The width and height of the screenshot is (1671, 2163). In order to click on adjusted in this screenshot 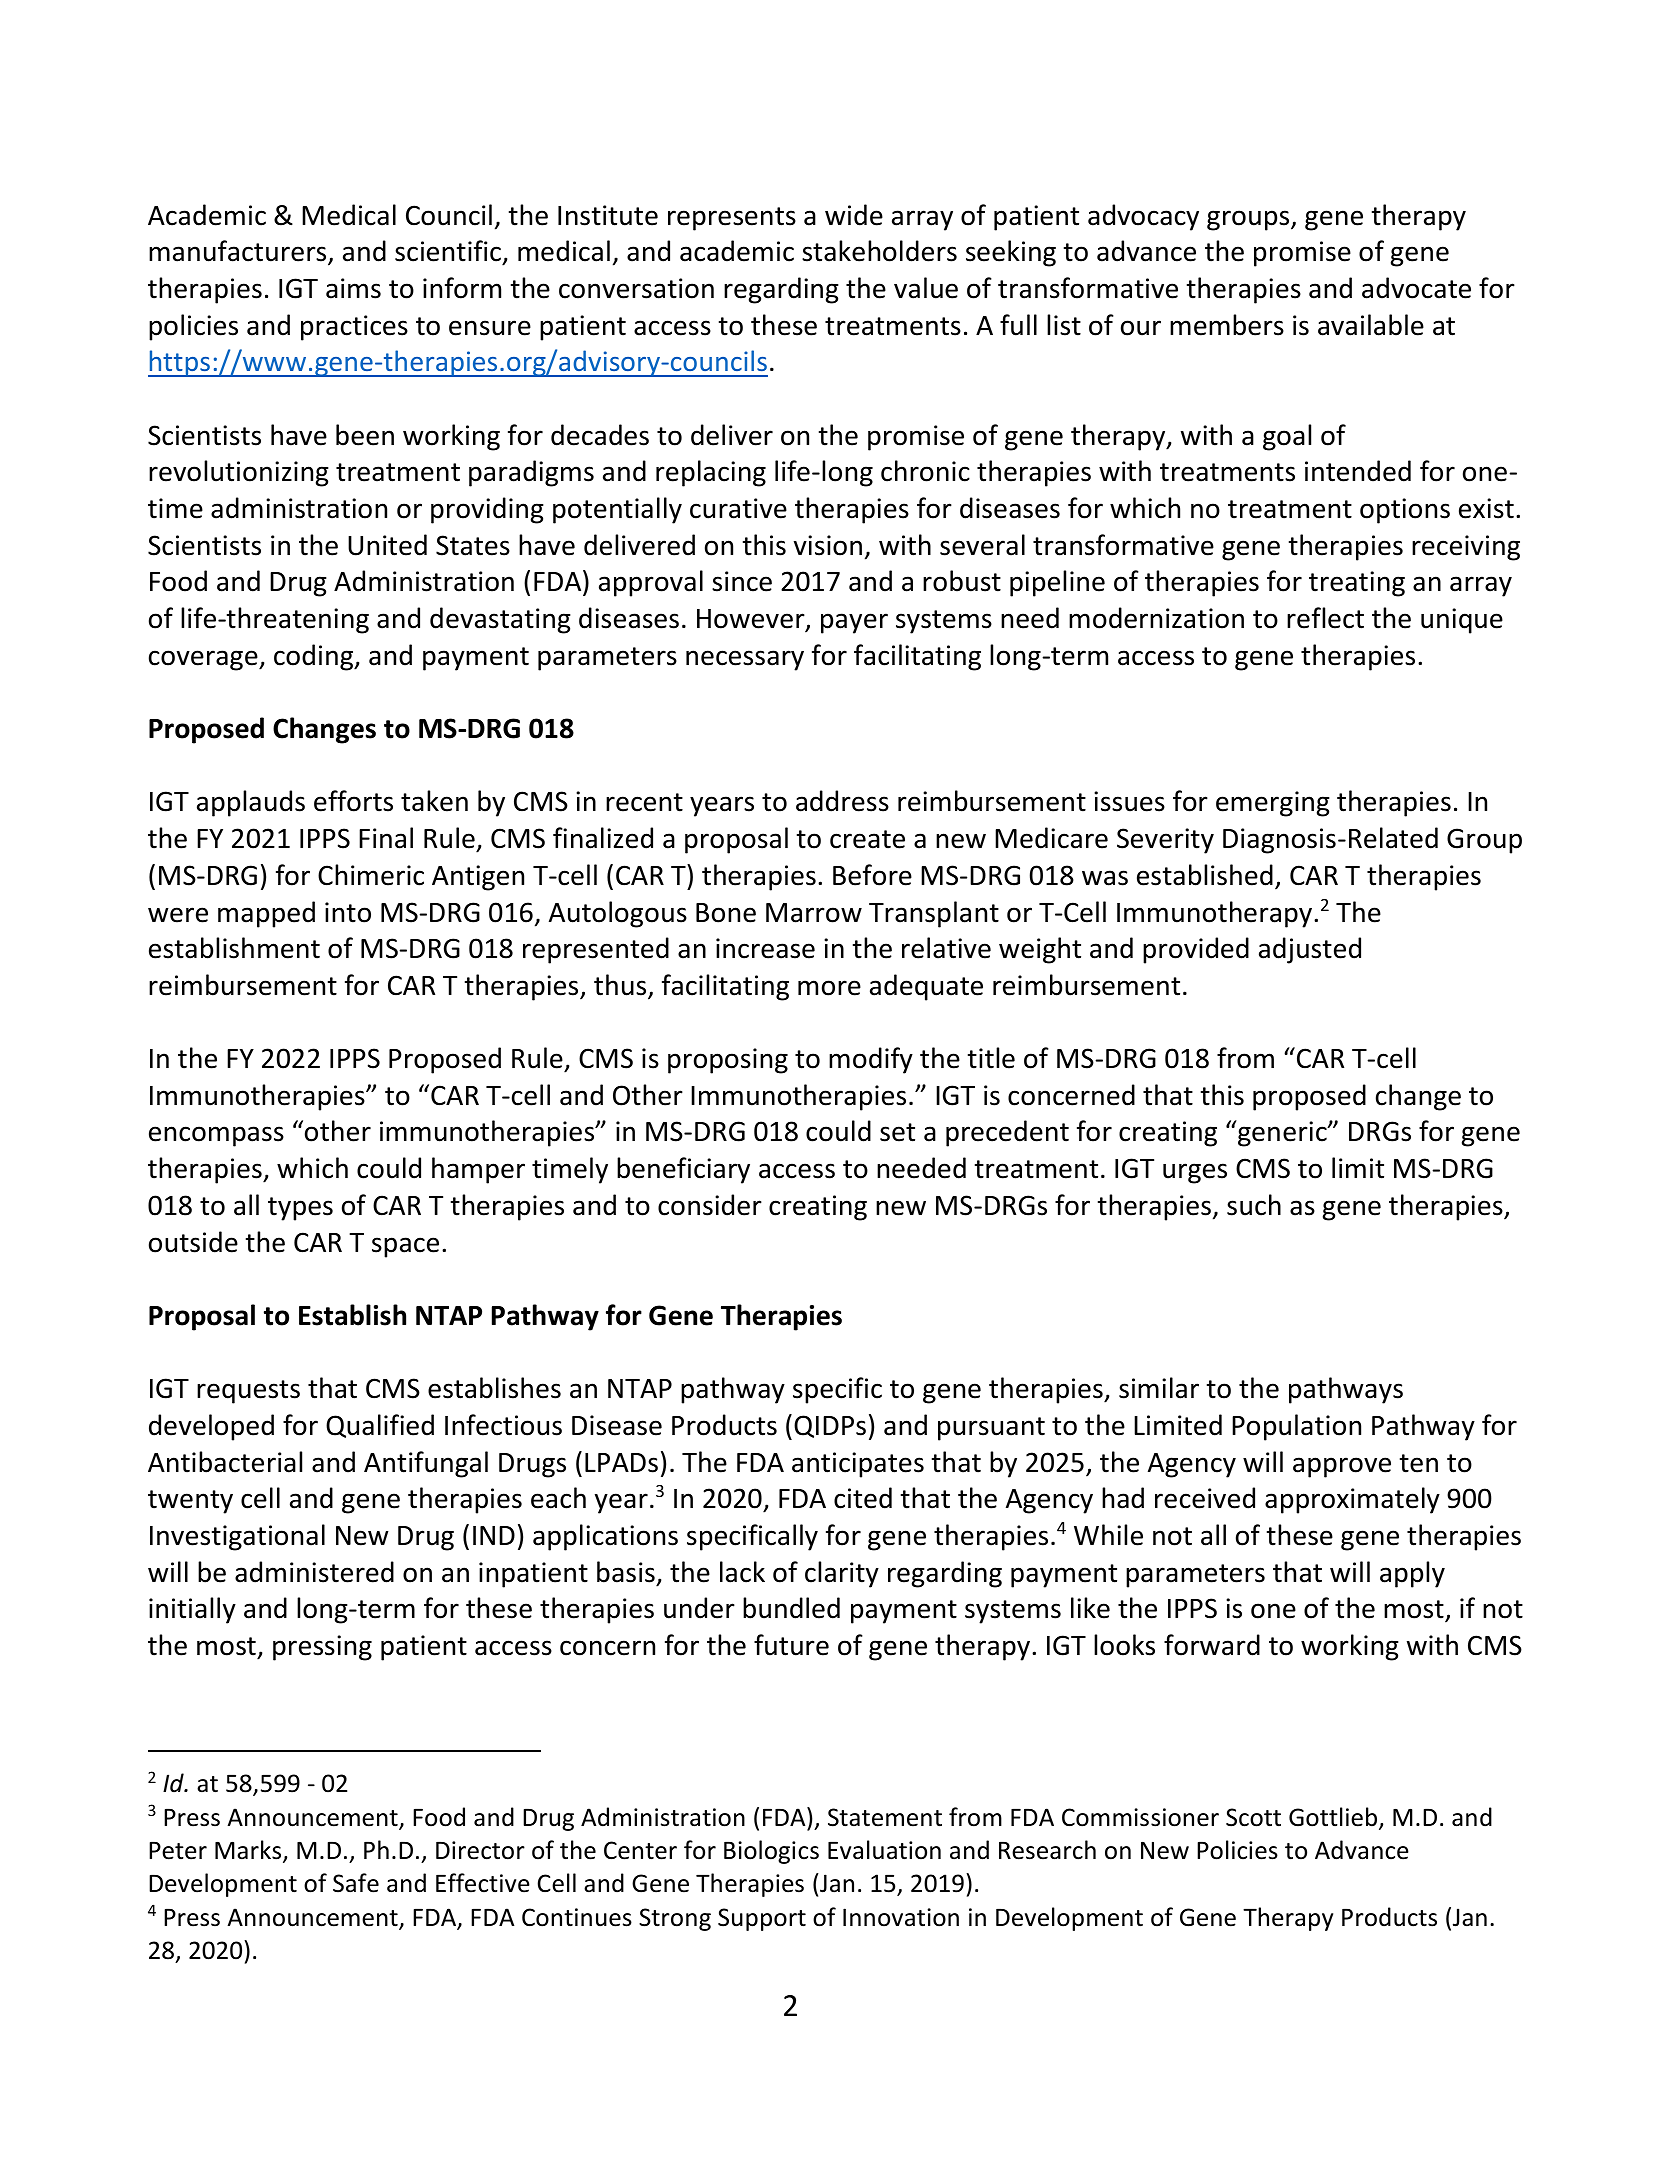, I will do `click(1310, 950)`.
